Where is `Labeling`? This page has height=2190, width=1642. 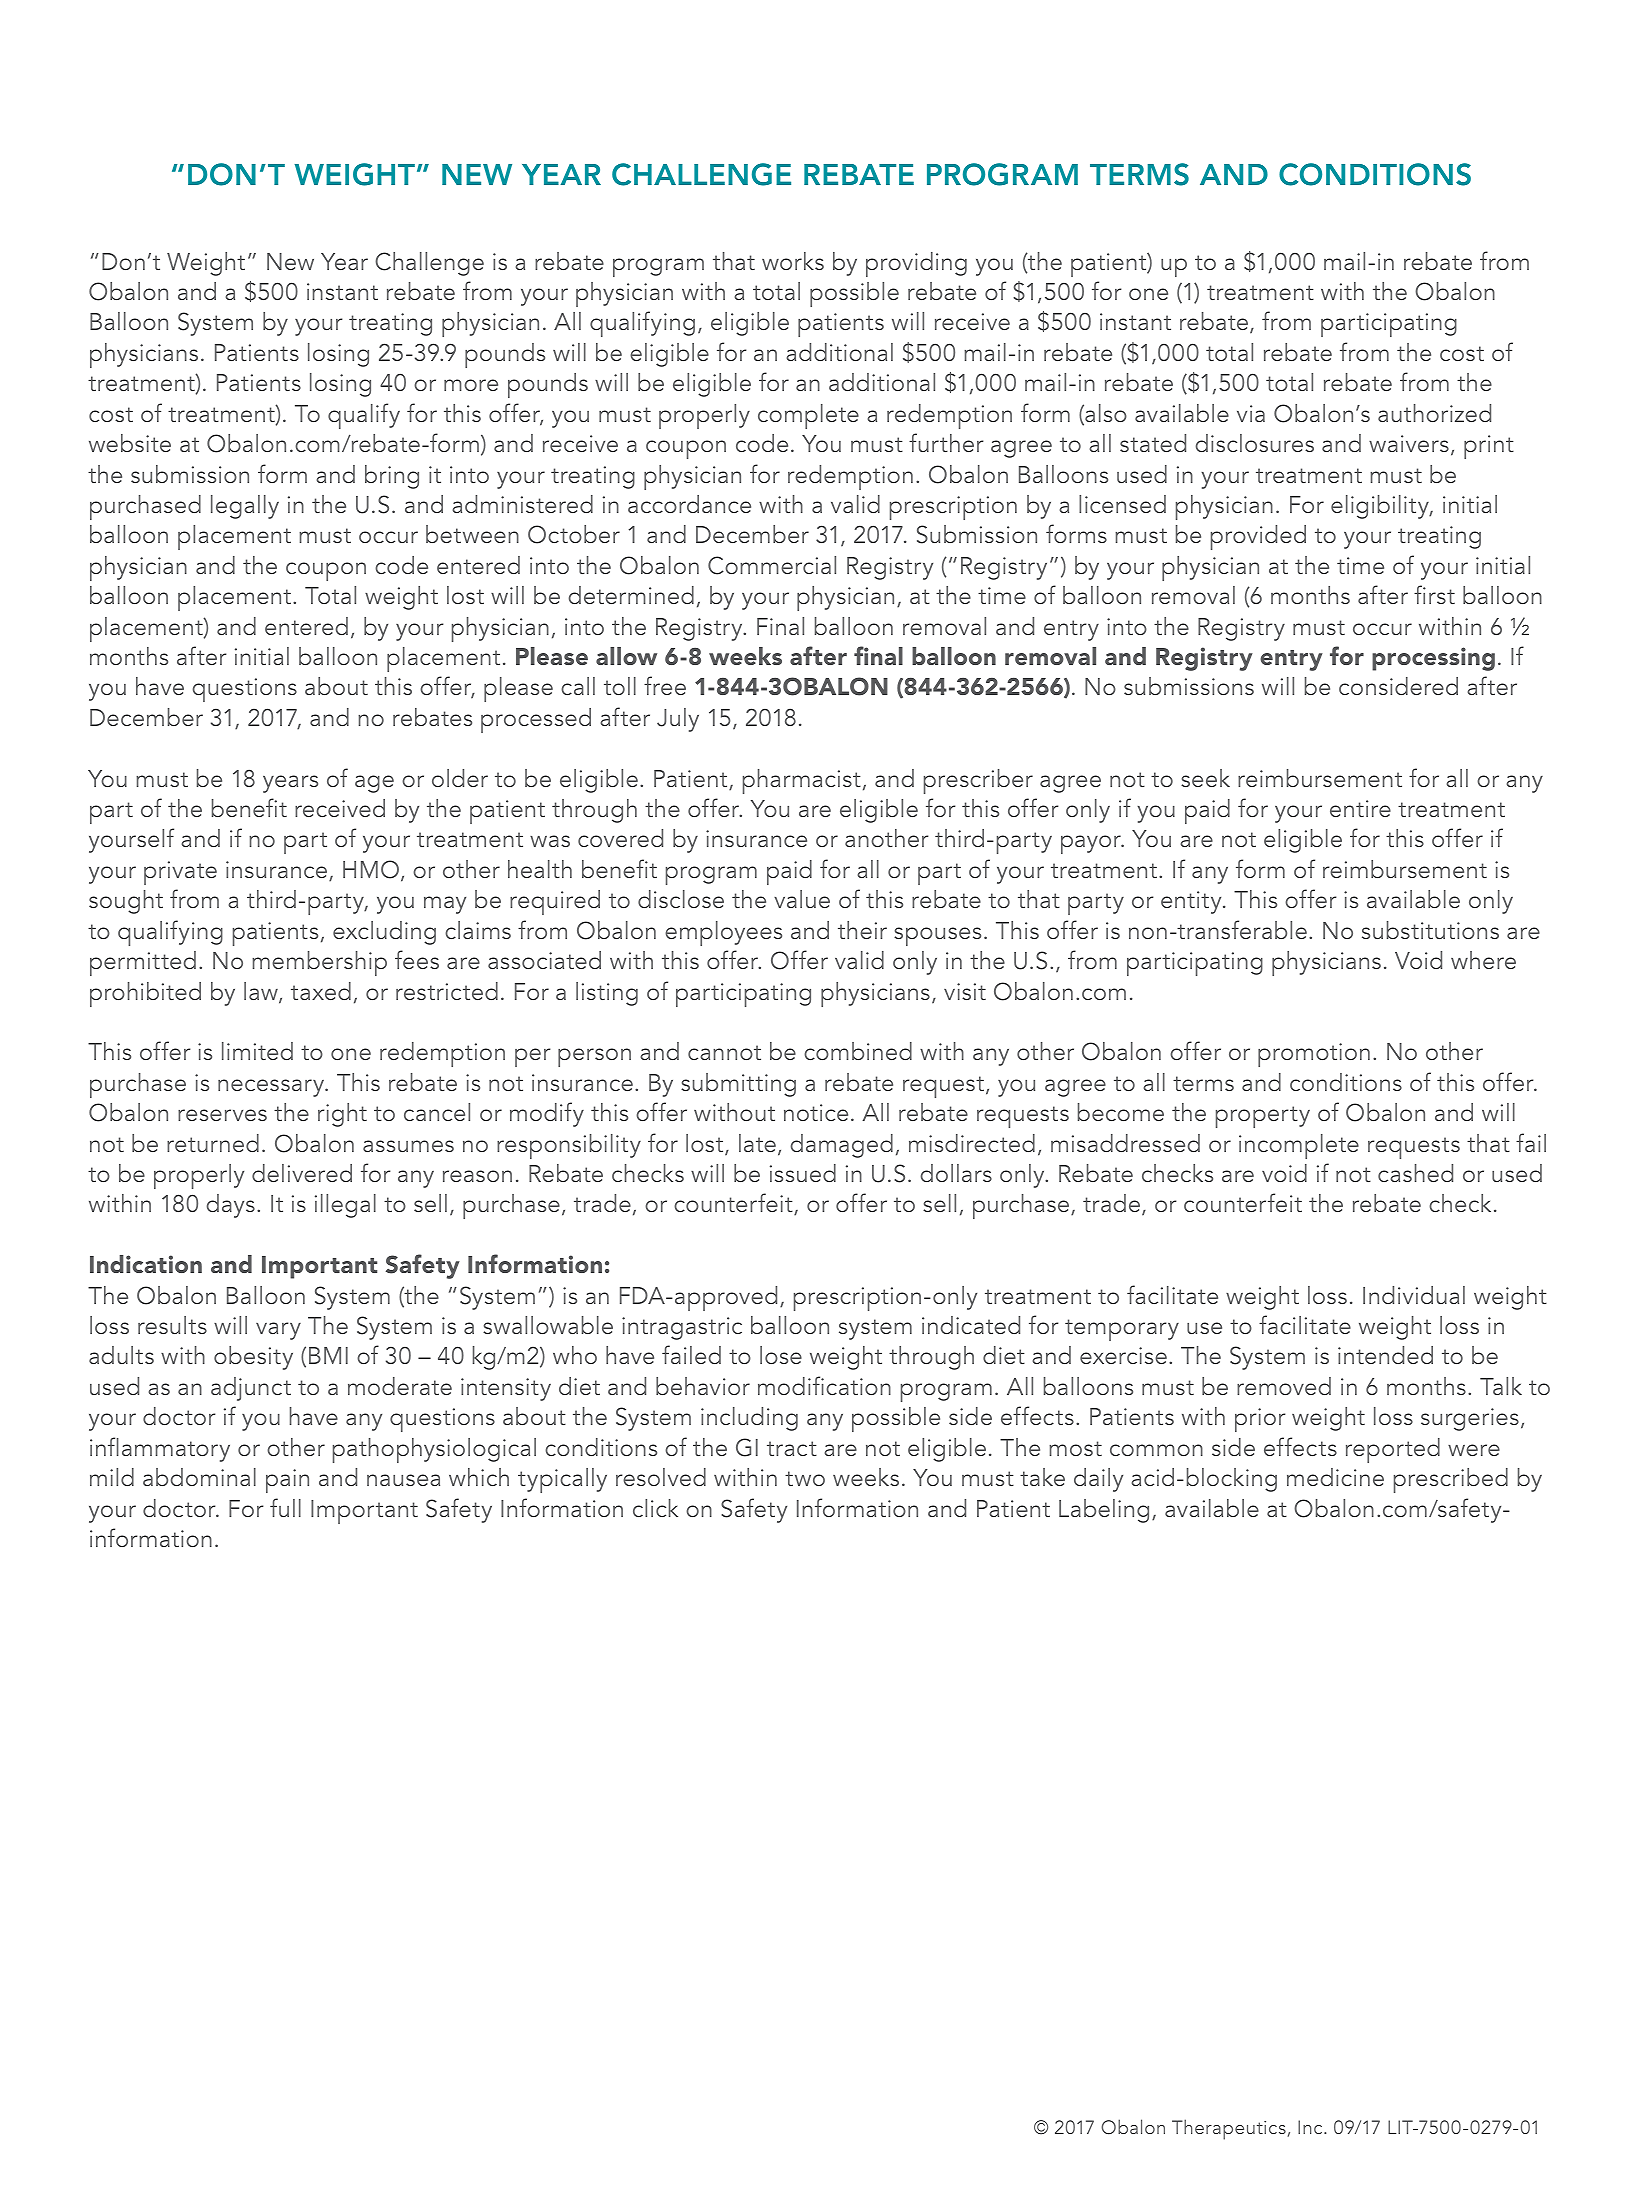 Labeling is located at coordinates (1104, 1511).
